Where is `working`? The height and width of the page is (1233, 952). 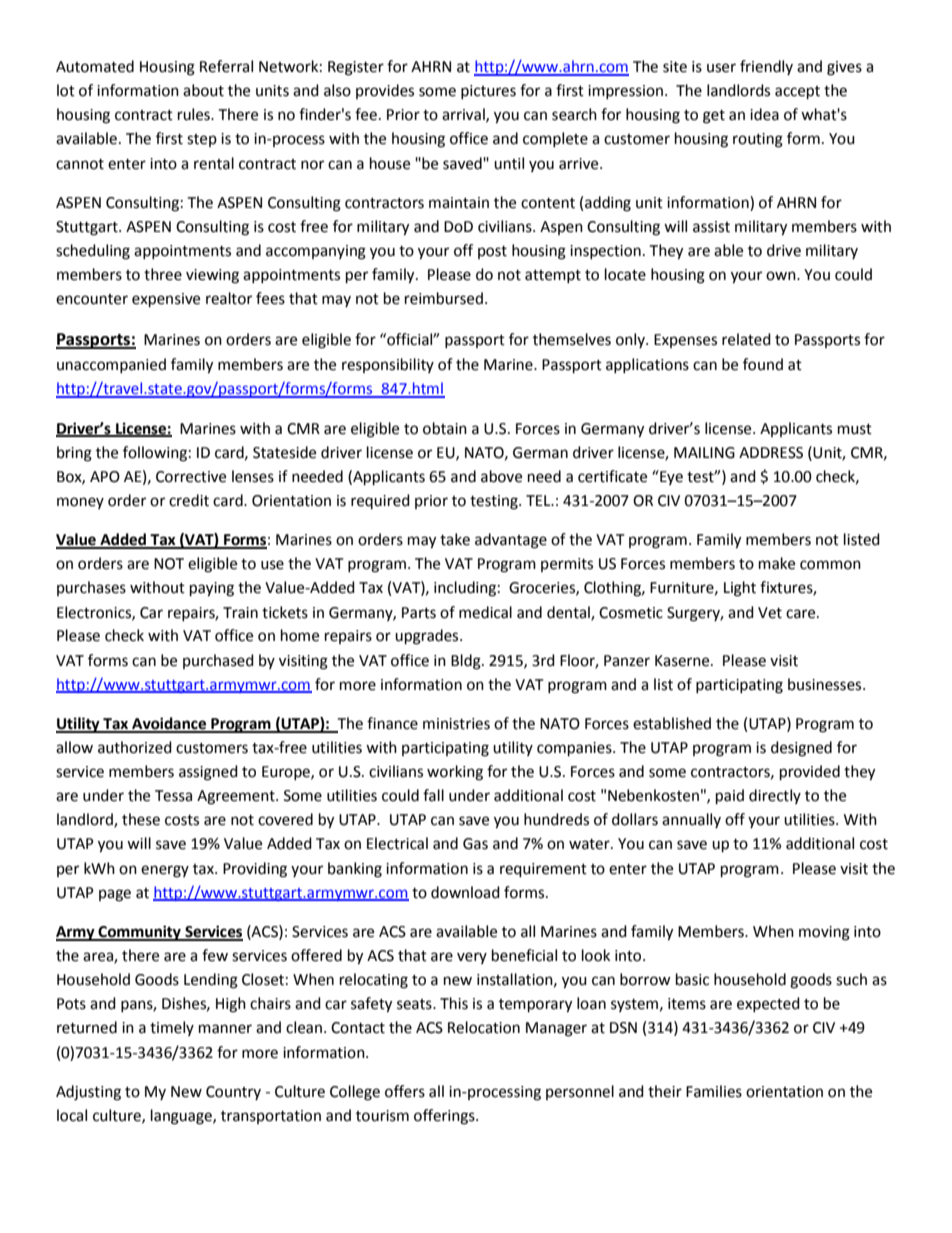
working is located at coordinates (455, 773).
